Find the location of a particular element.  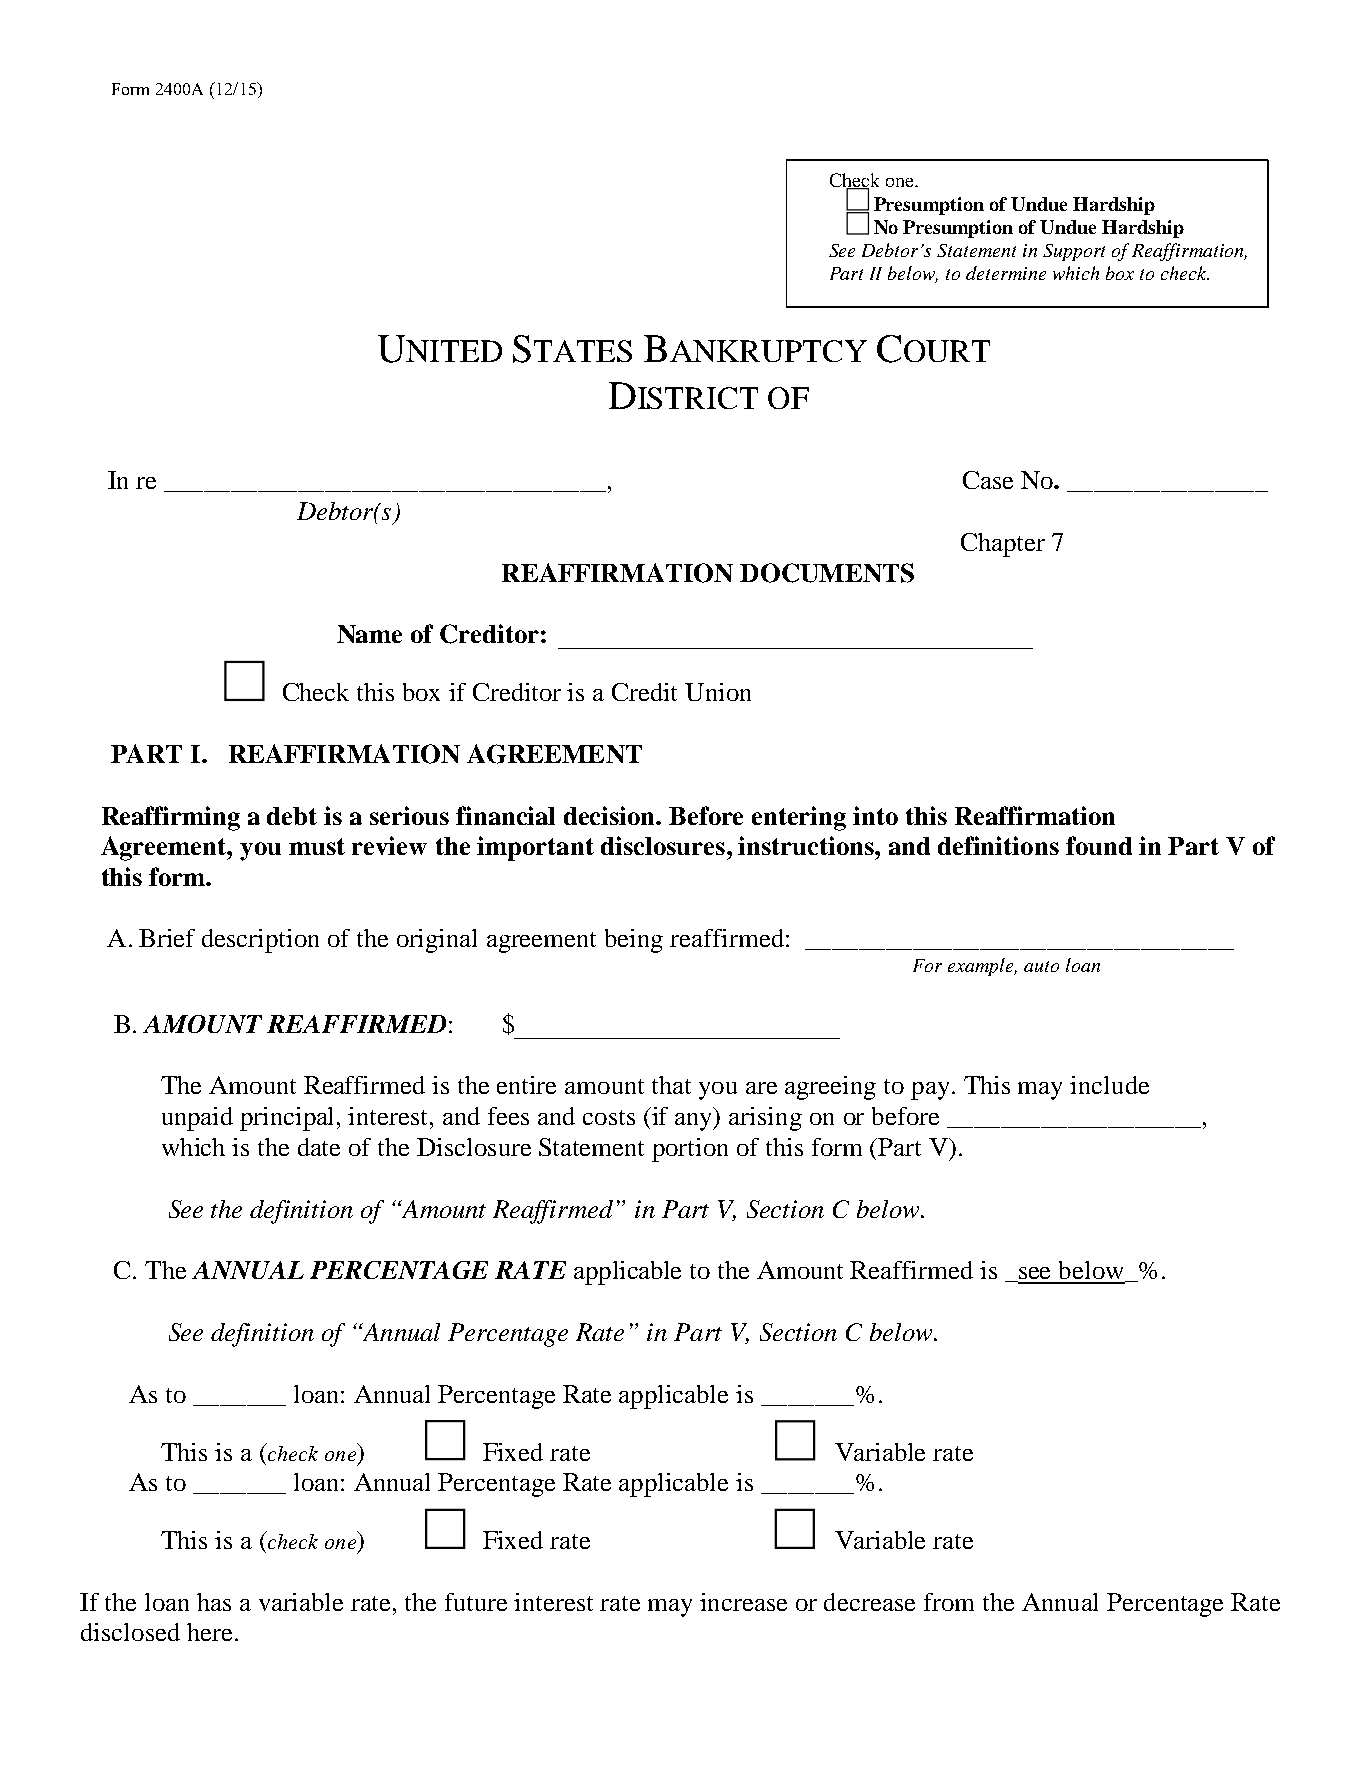

has is located at coordinates (214, 1602).
